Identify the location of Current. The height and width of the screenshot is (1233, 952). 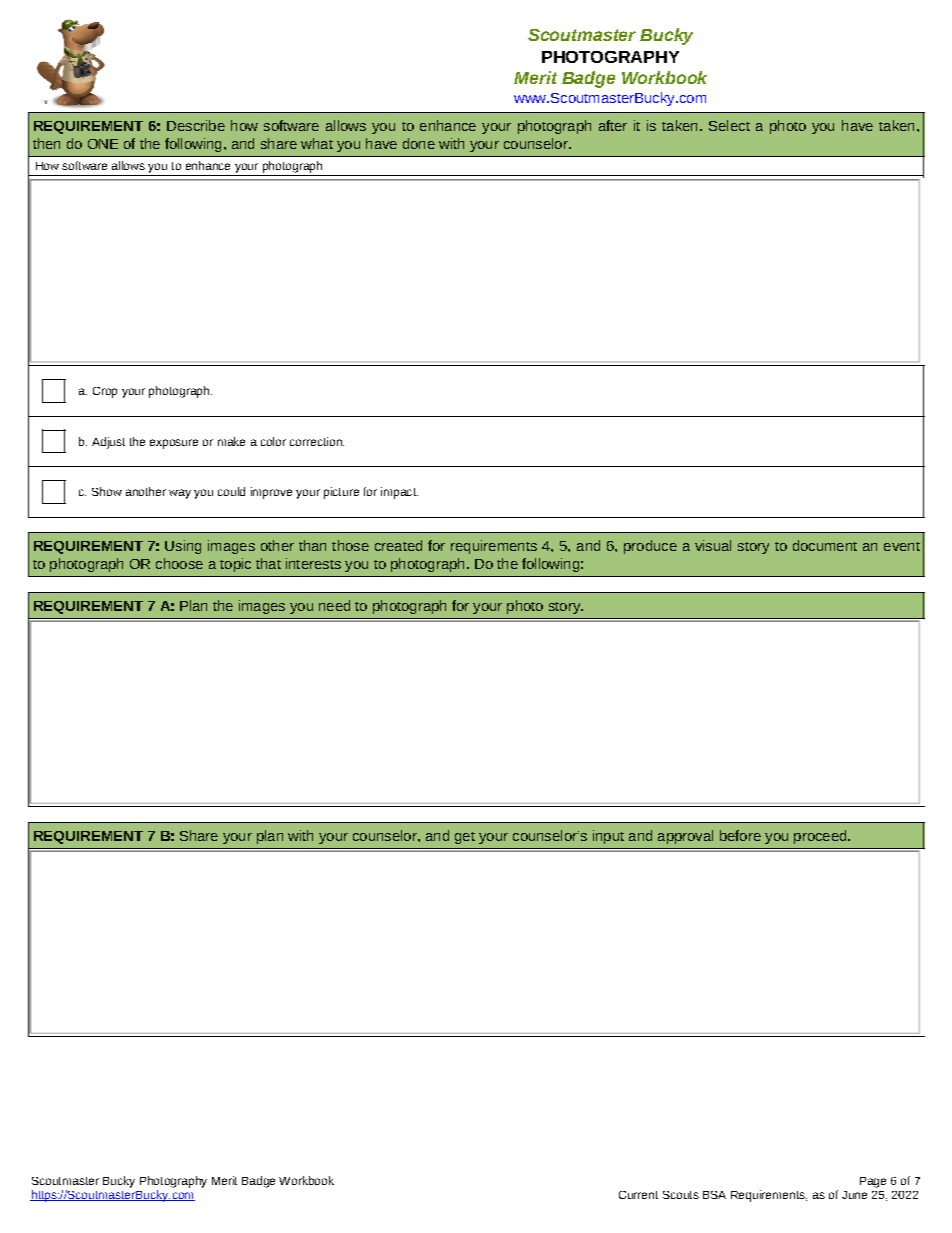
(638, 1195).
